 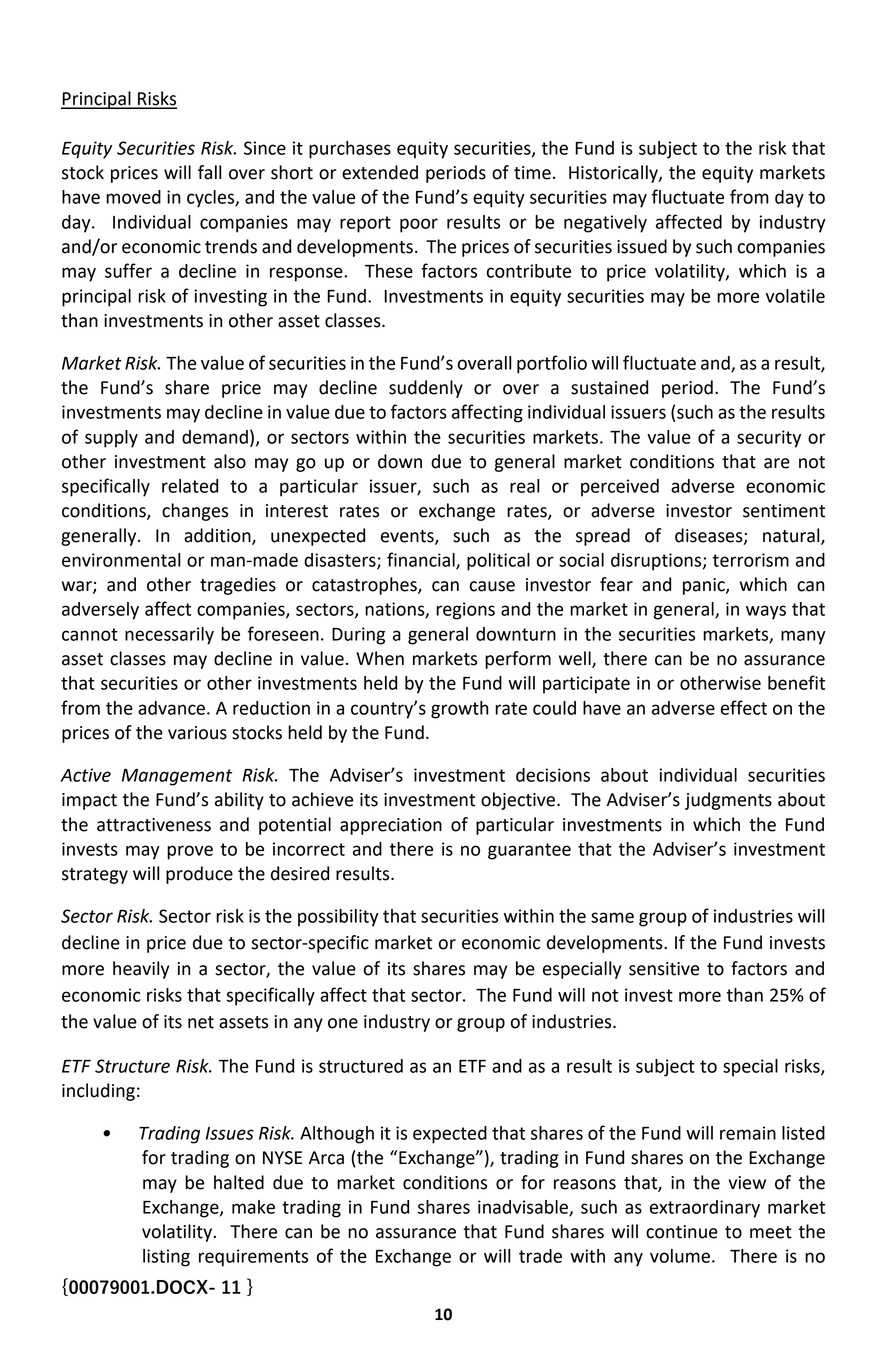 I want to click on events, so click(x=408, y=537).
